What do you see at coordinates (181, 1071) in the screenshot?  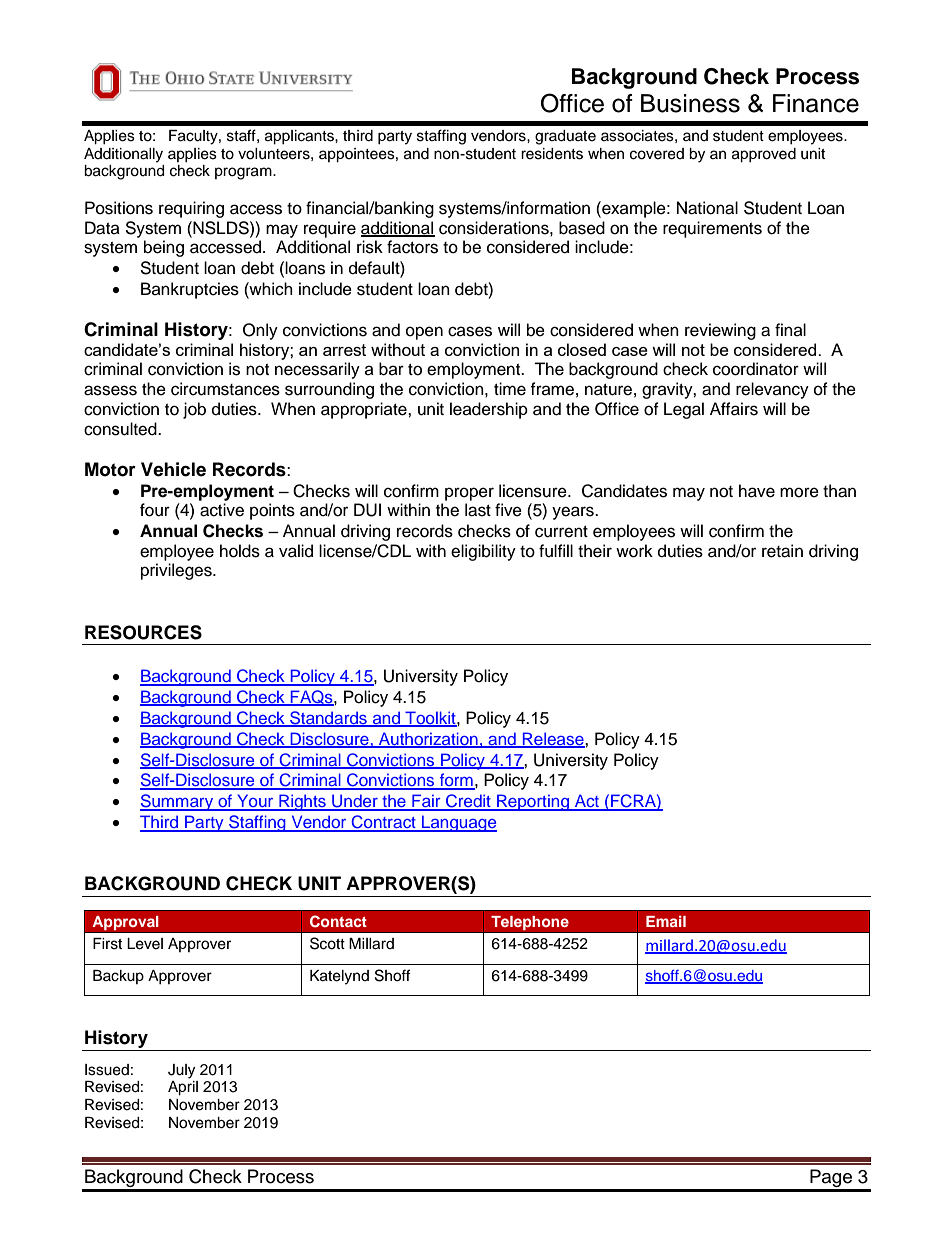 I see `July` at bounding box center [181, 1071].
